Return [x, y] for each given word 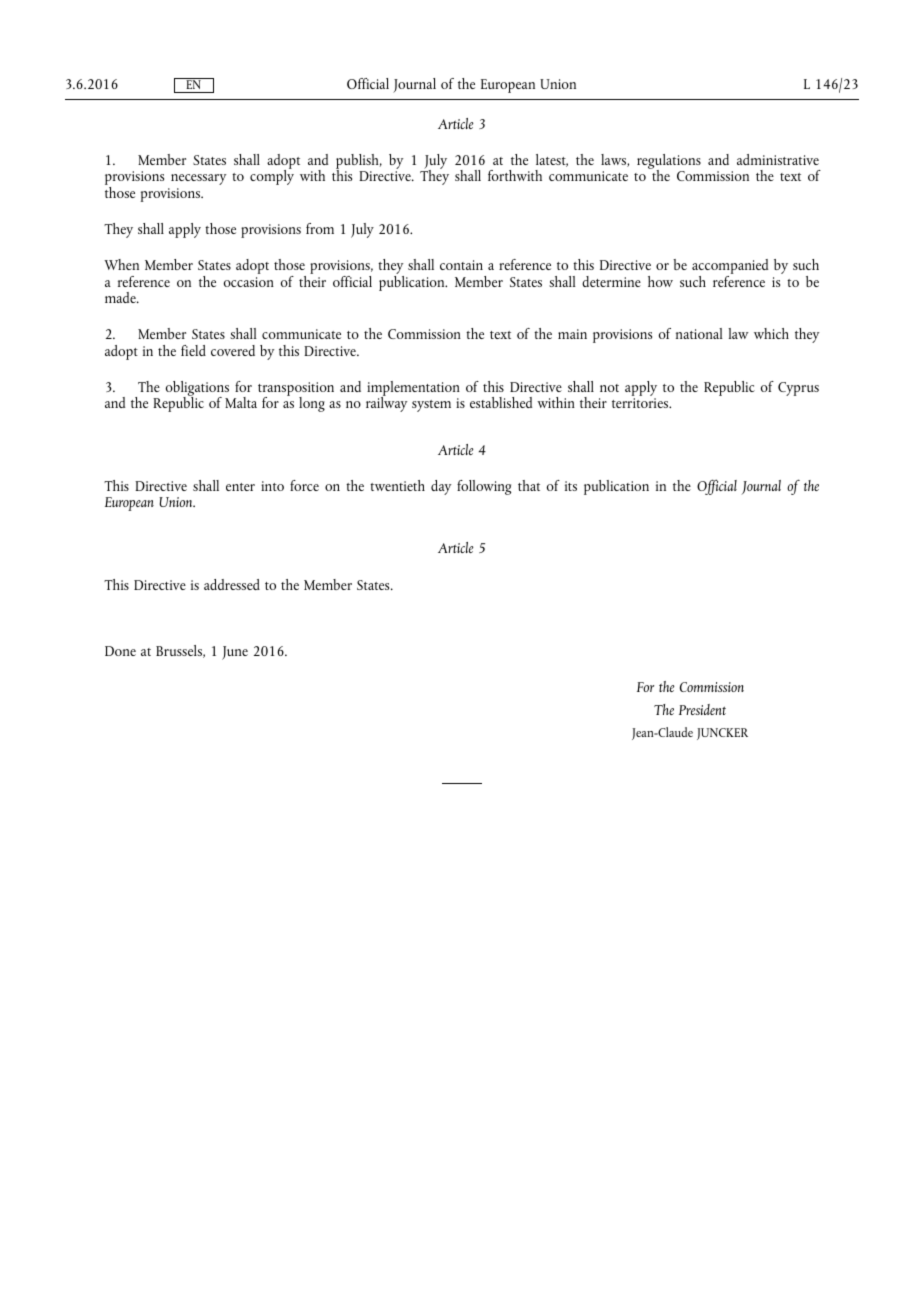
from [320, 228]
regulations [669, 163]
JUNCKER [722, 734]
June [235, 653]
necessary [198, 179]
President [702, 709]
